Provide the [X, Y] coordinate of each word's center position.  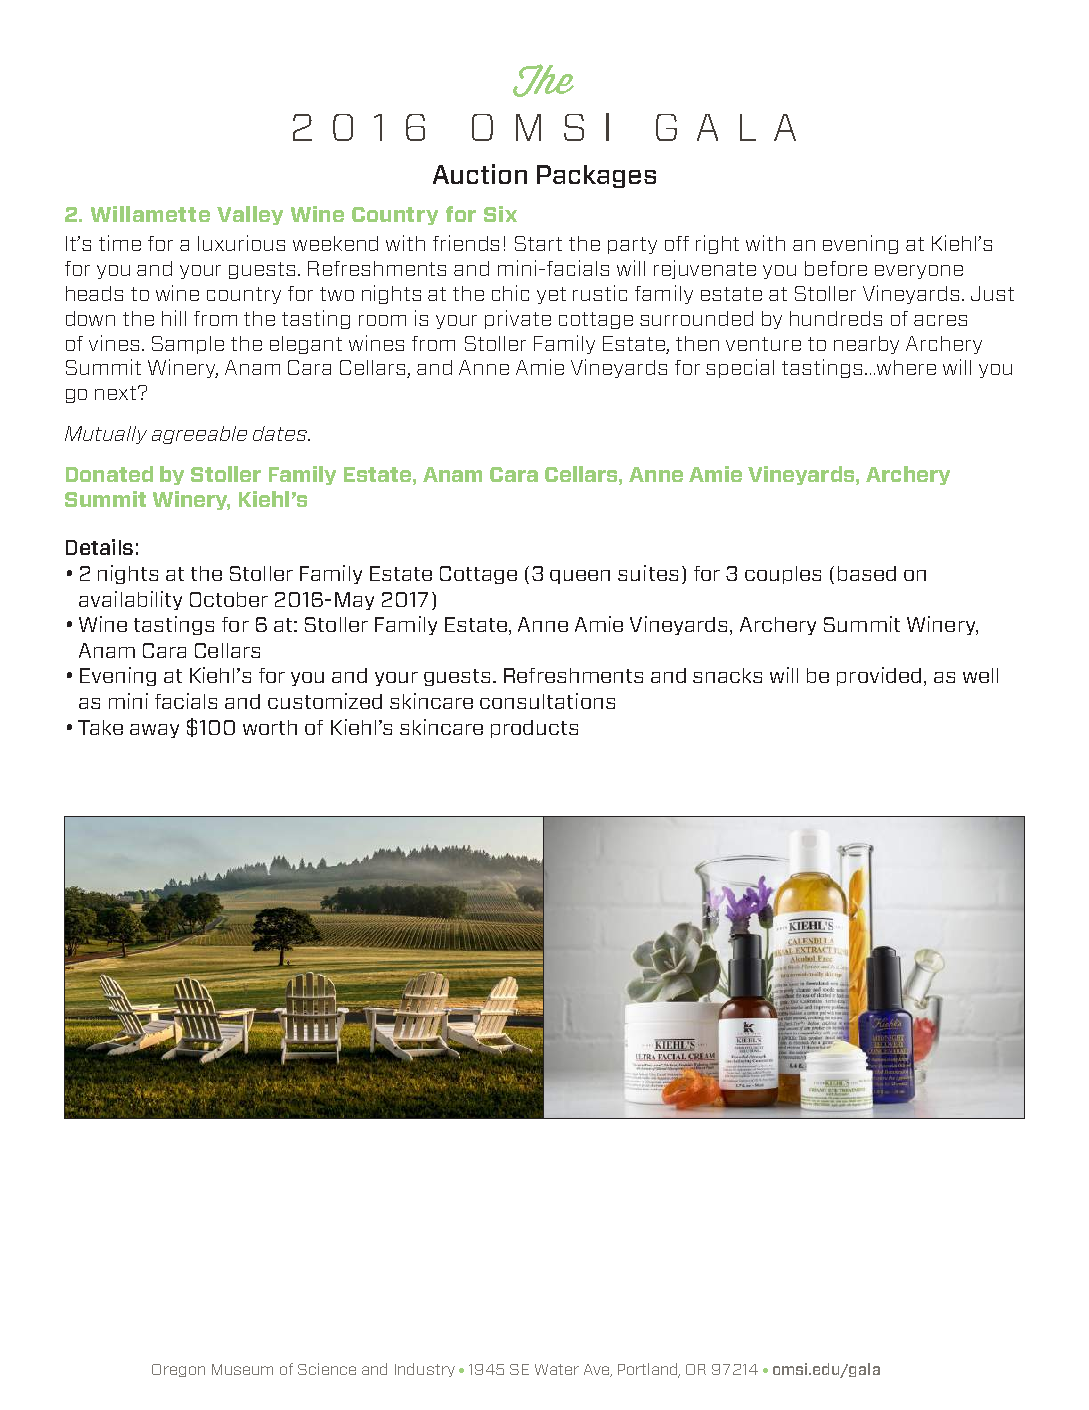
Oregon [178, 1370]
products [534, 729]
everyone [919, 272]
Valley [250, 215]
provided [879, 676]
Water [557, 1369]
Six [500, 214]
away [154, 731]
